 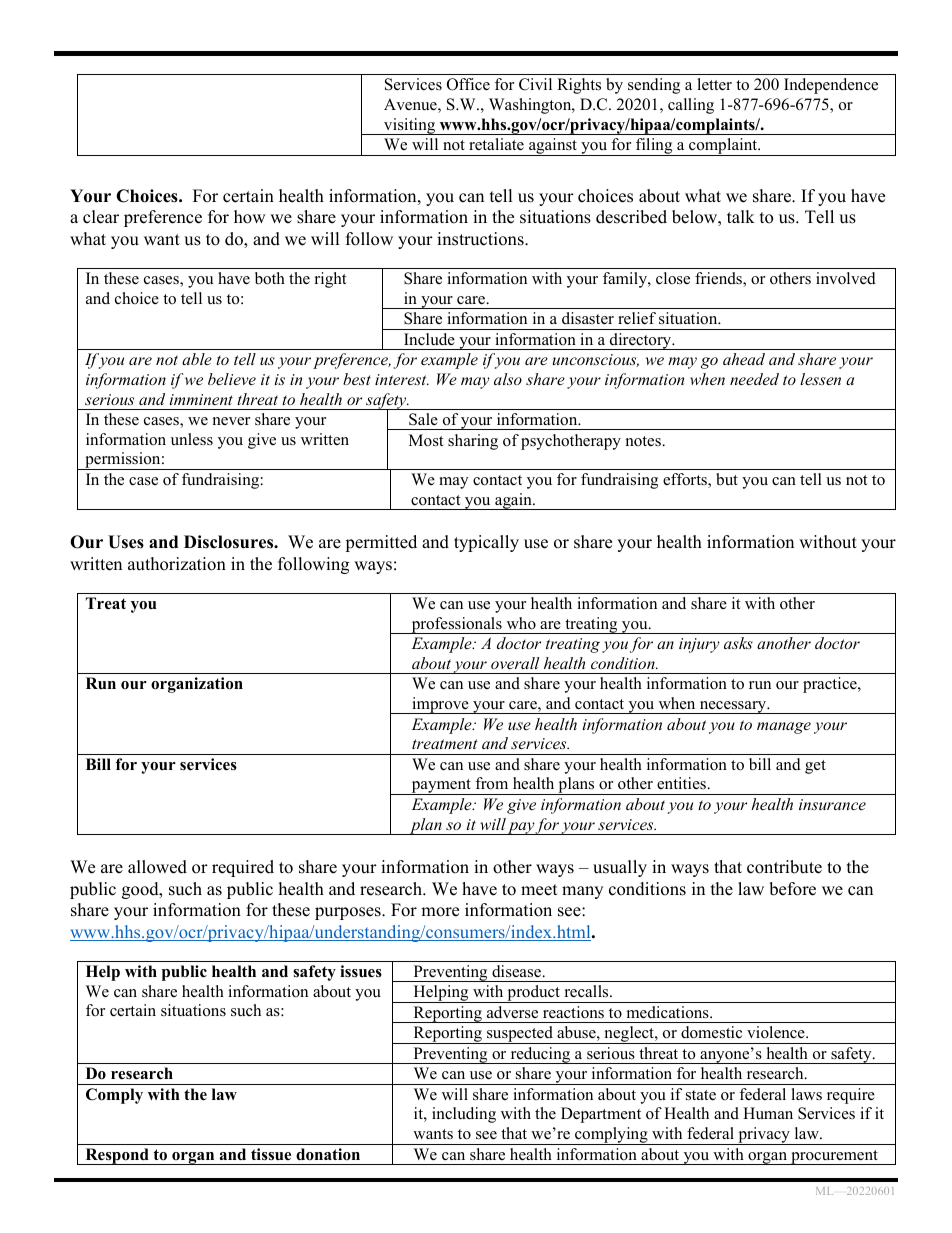 What do you see at coordinates (157, 867) in the image?
I see `allowed` at bounding box center [157, 867].
